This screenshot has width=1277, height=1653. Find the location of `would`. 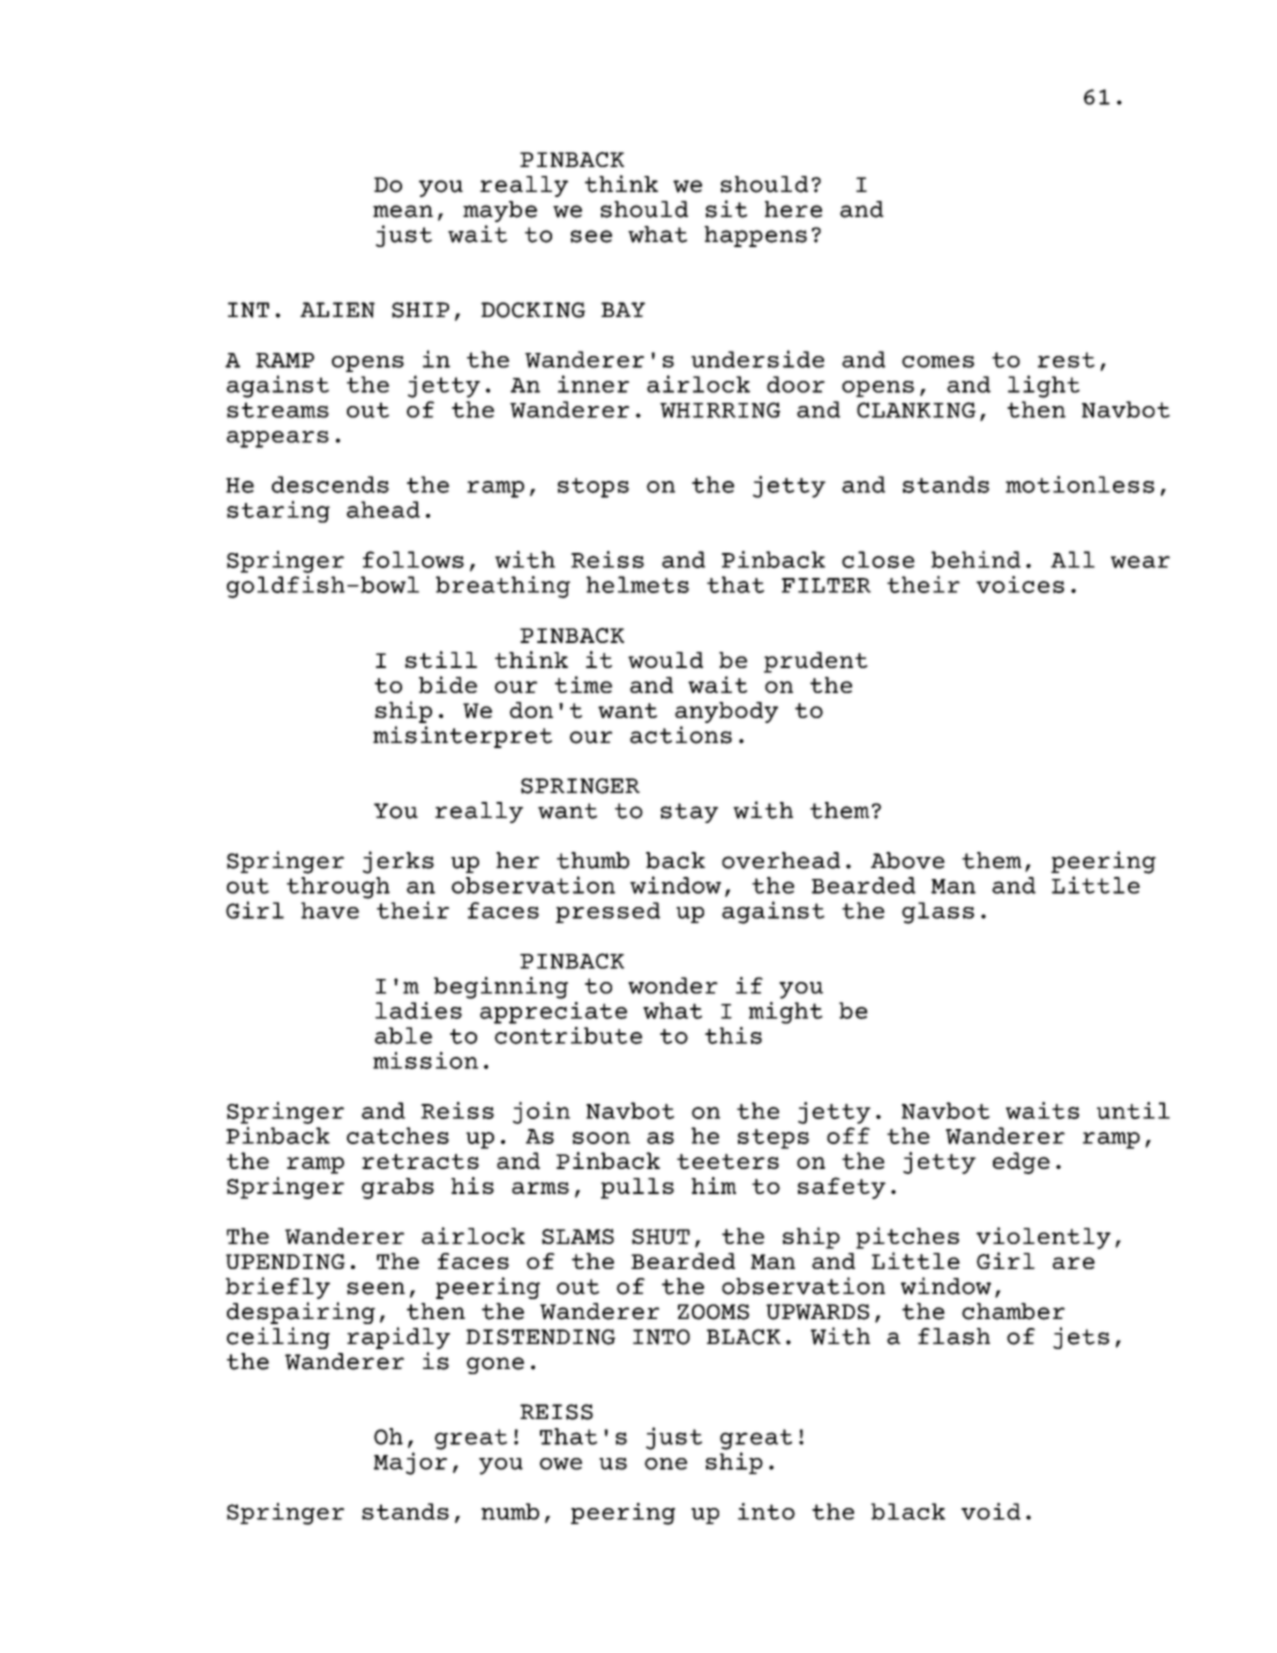

would is located at coordinates (665, 660).
